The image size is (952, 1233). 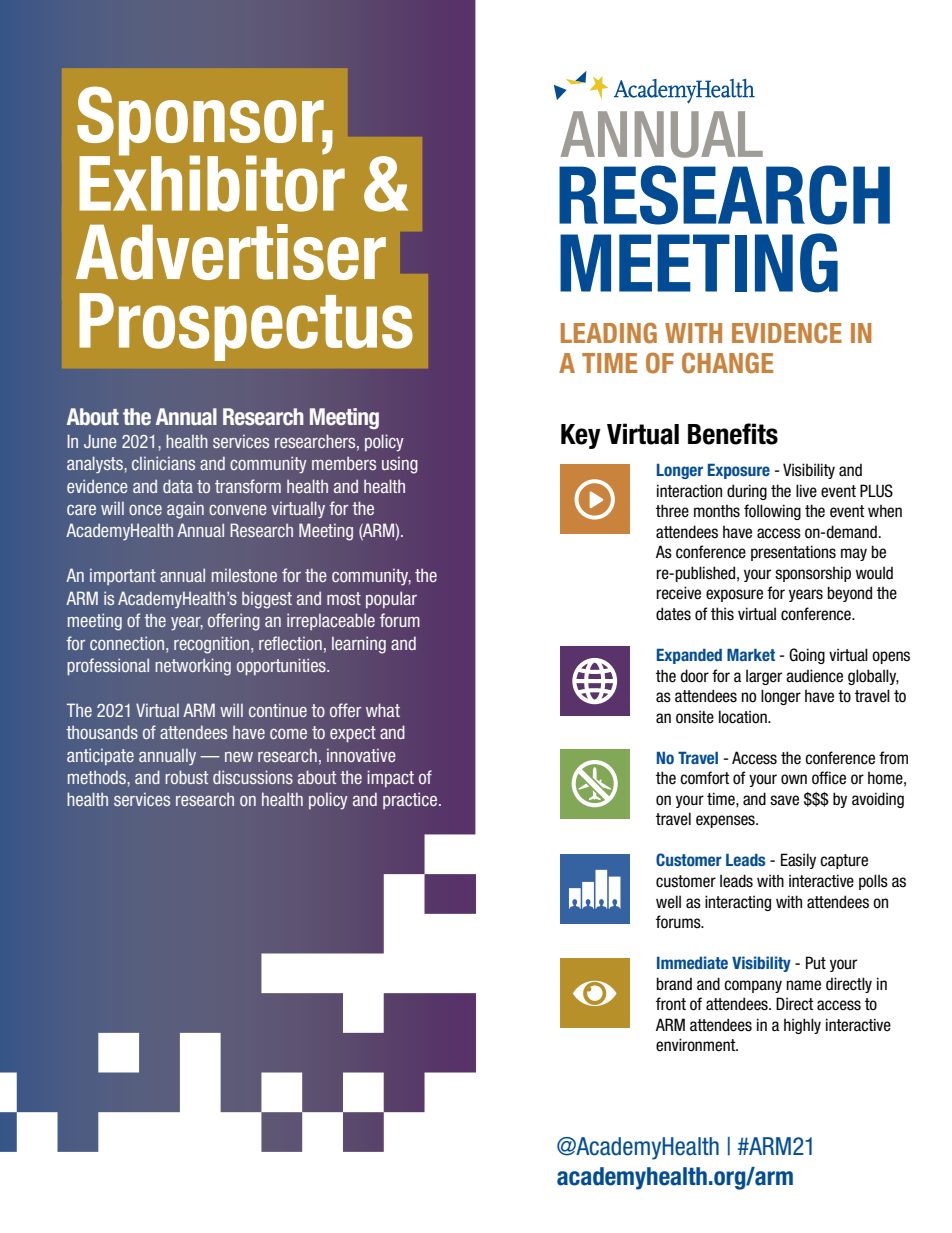 What do you see at coordinates (807, 656) in the document?
I see `Going` at bounding box center [807, 656].
